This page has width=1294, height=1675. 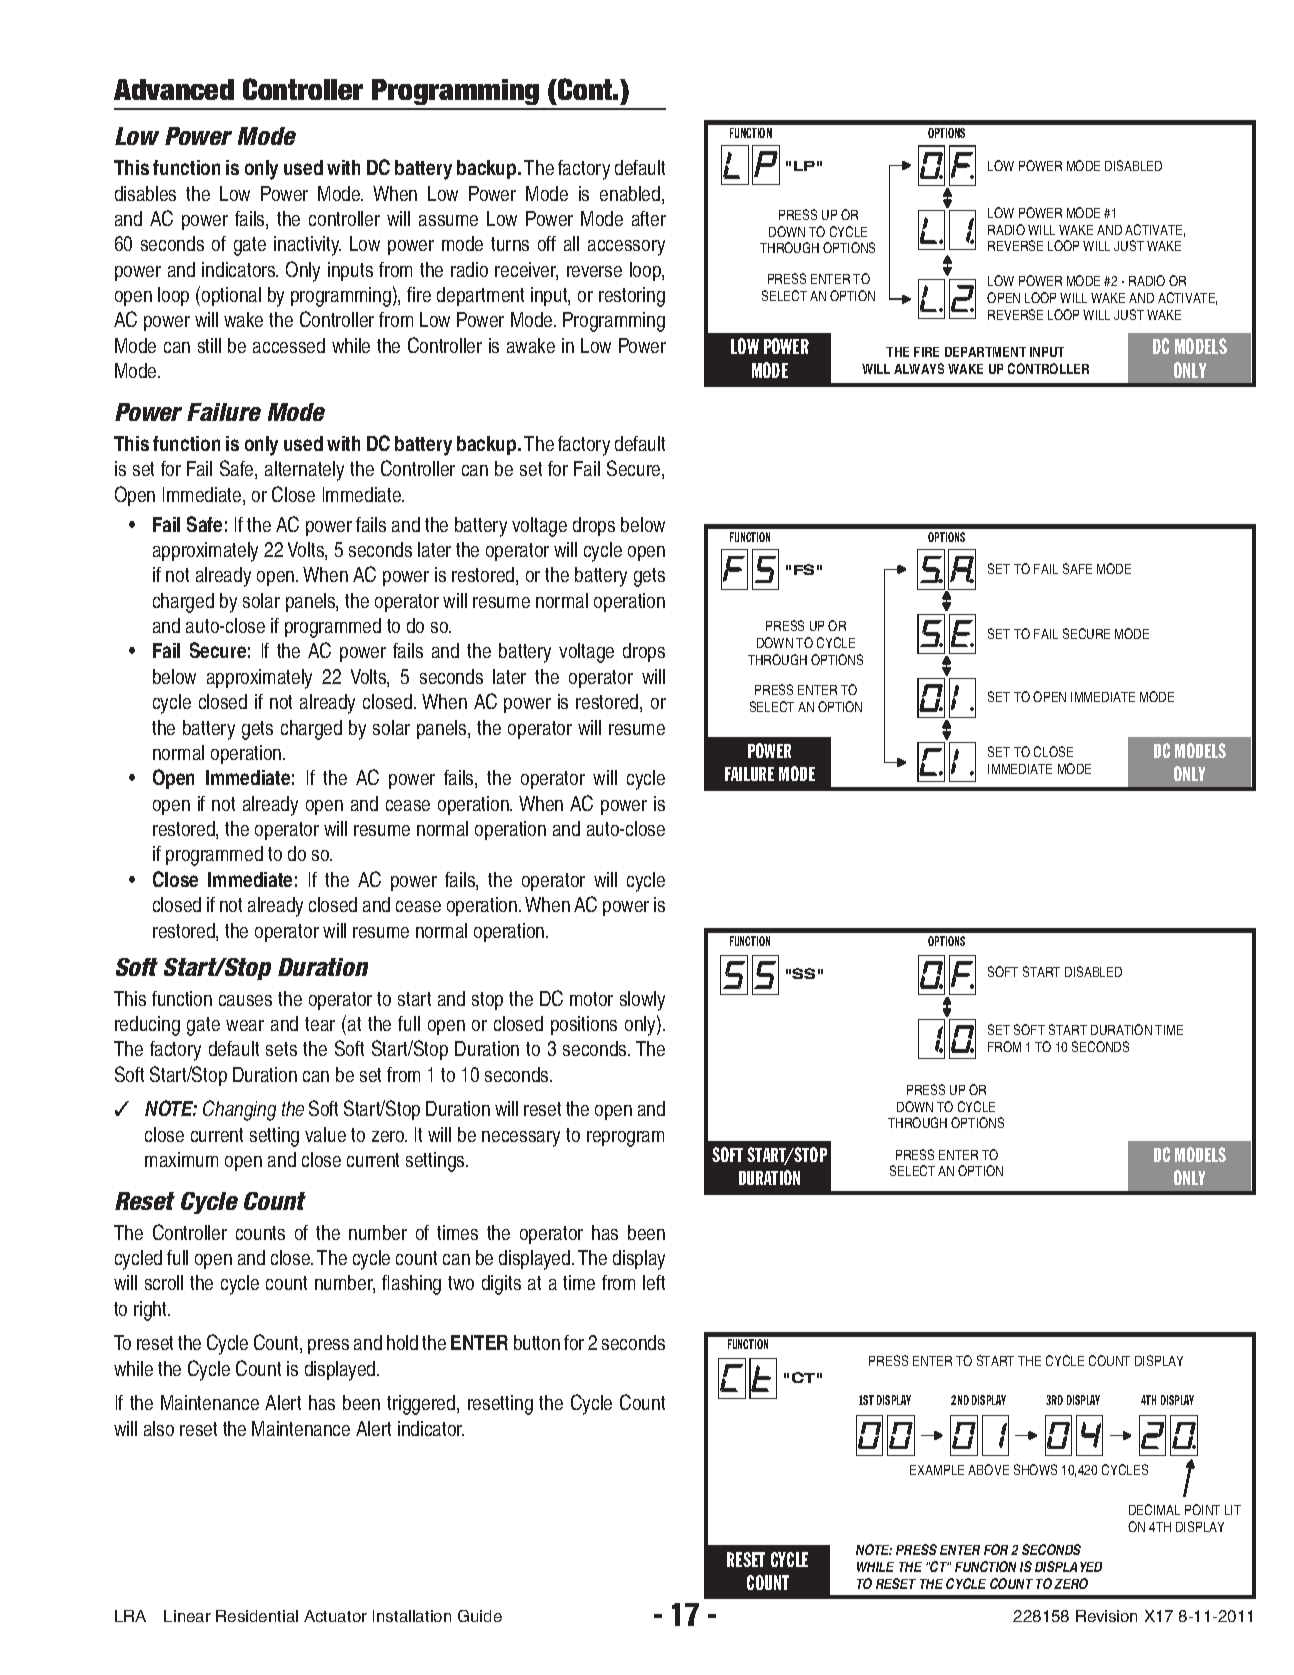 I want to click on enabled, so click(x=631, y=195).
